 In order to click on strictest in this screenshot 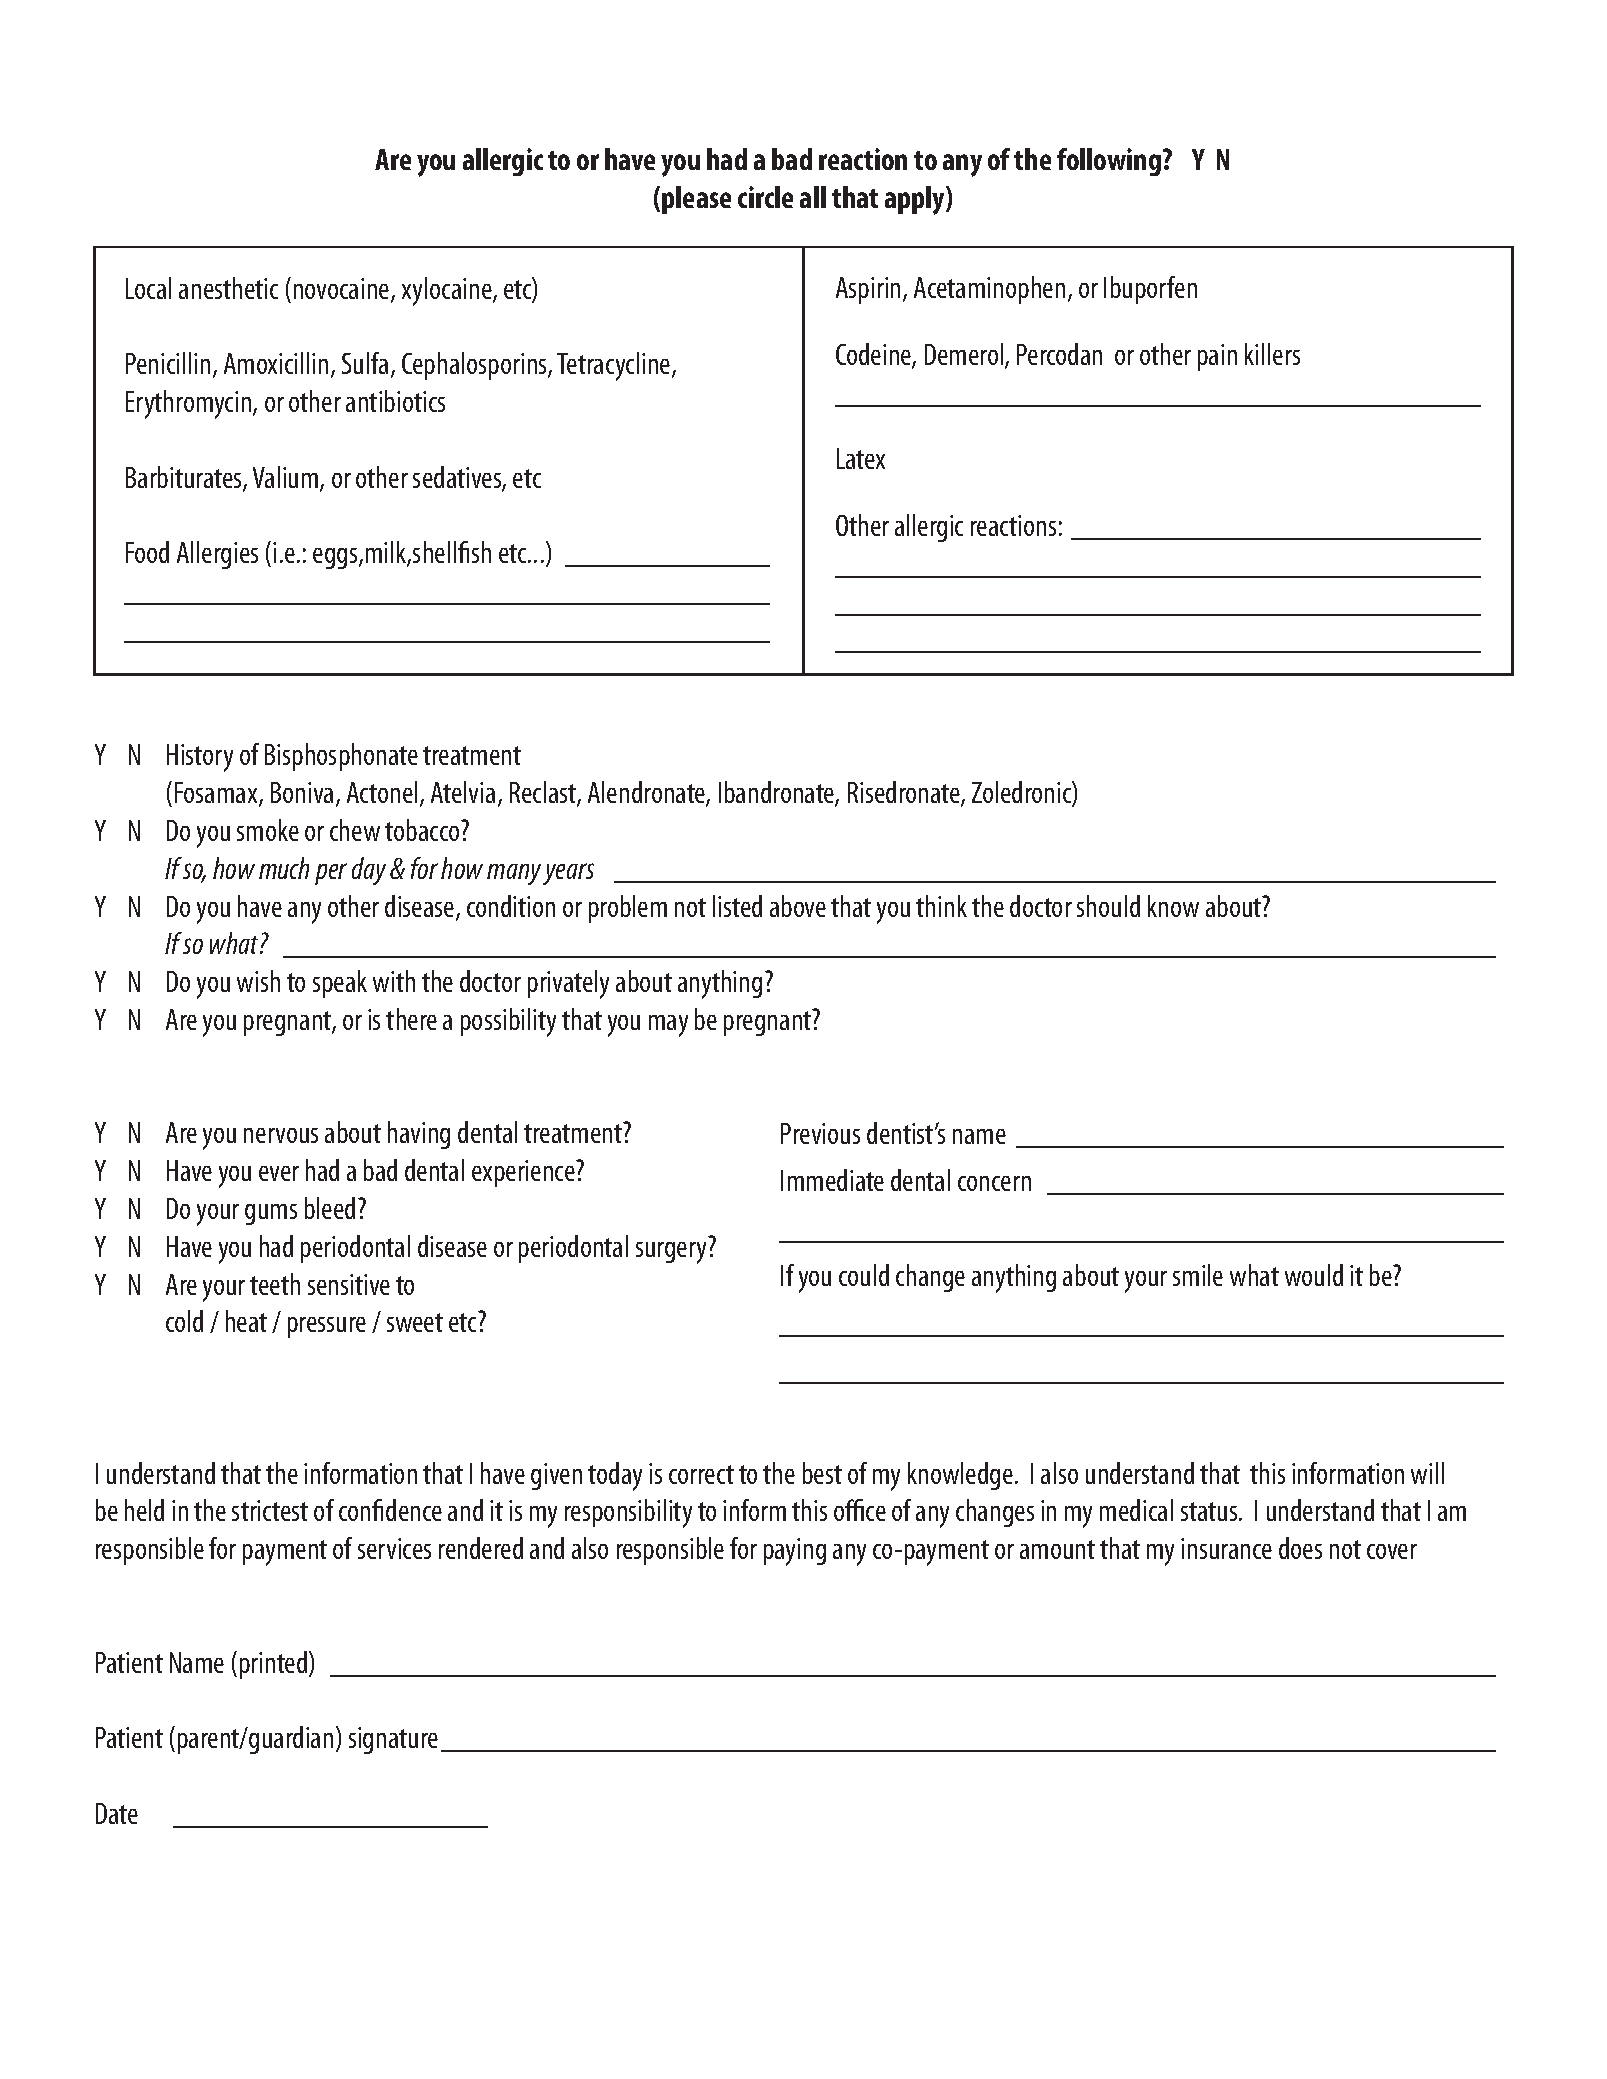, I will do `click(270, 1510)`.
